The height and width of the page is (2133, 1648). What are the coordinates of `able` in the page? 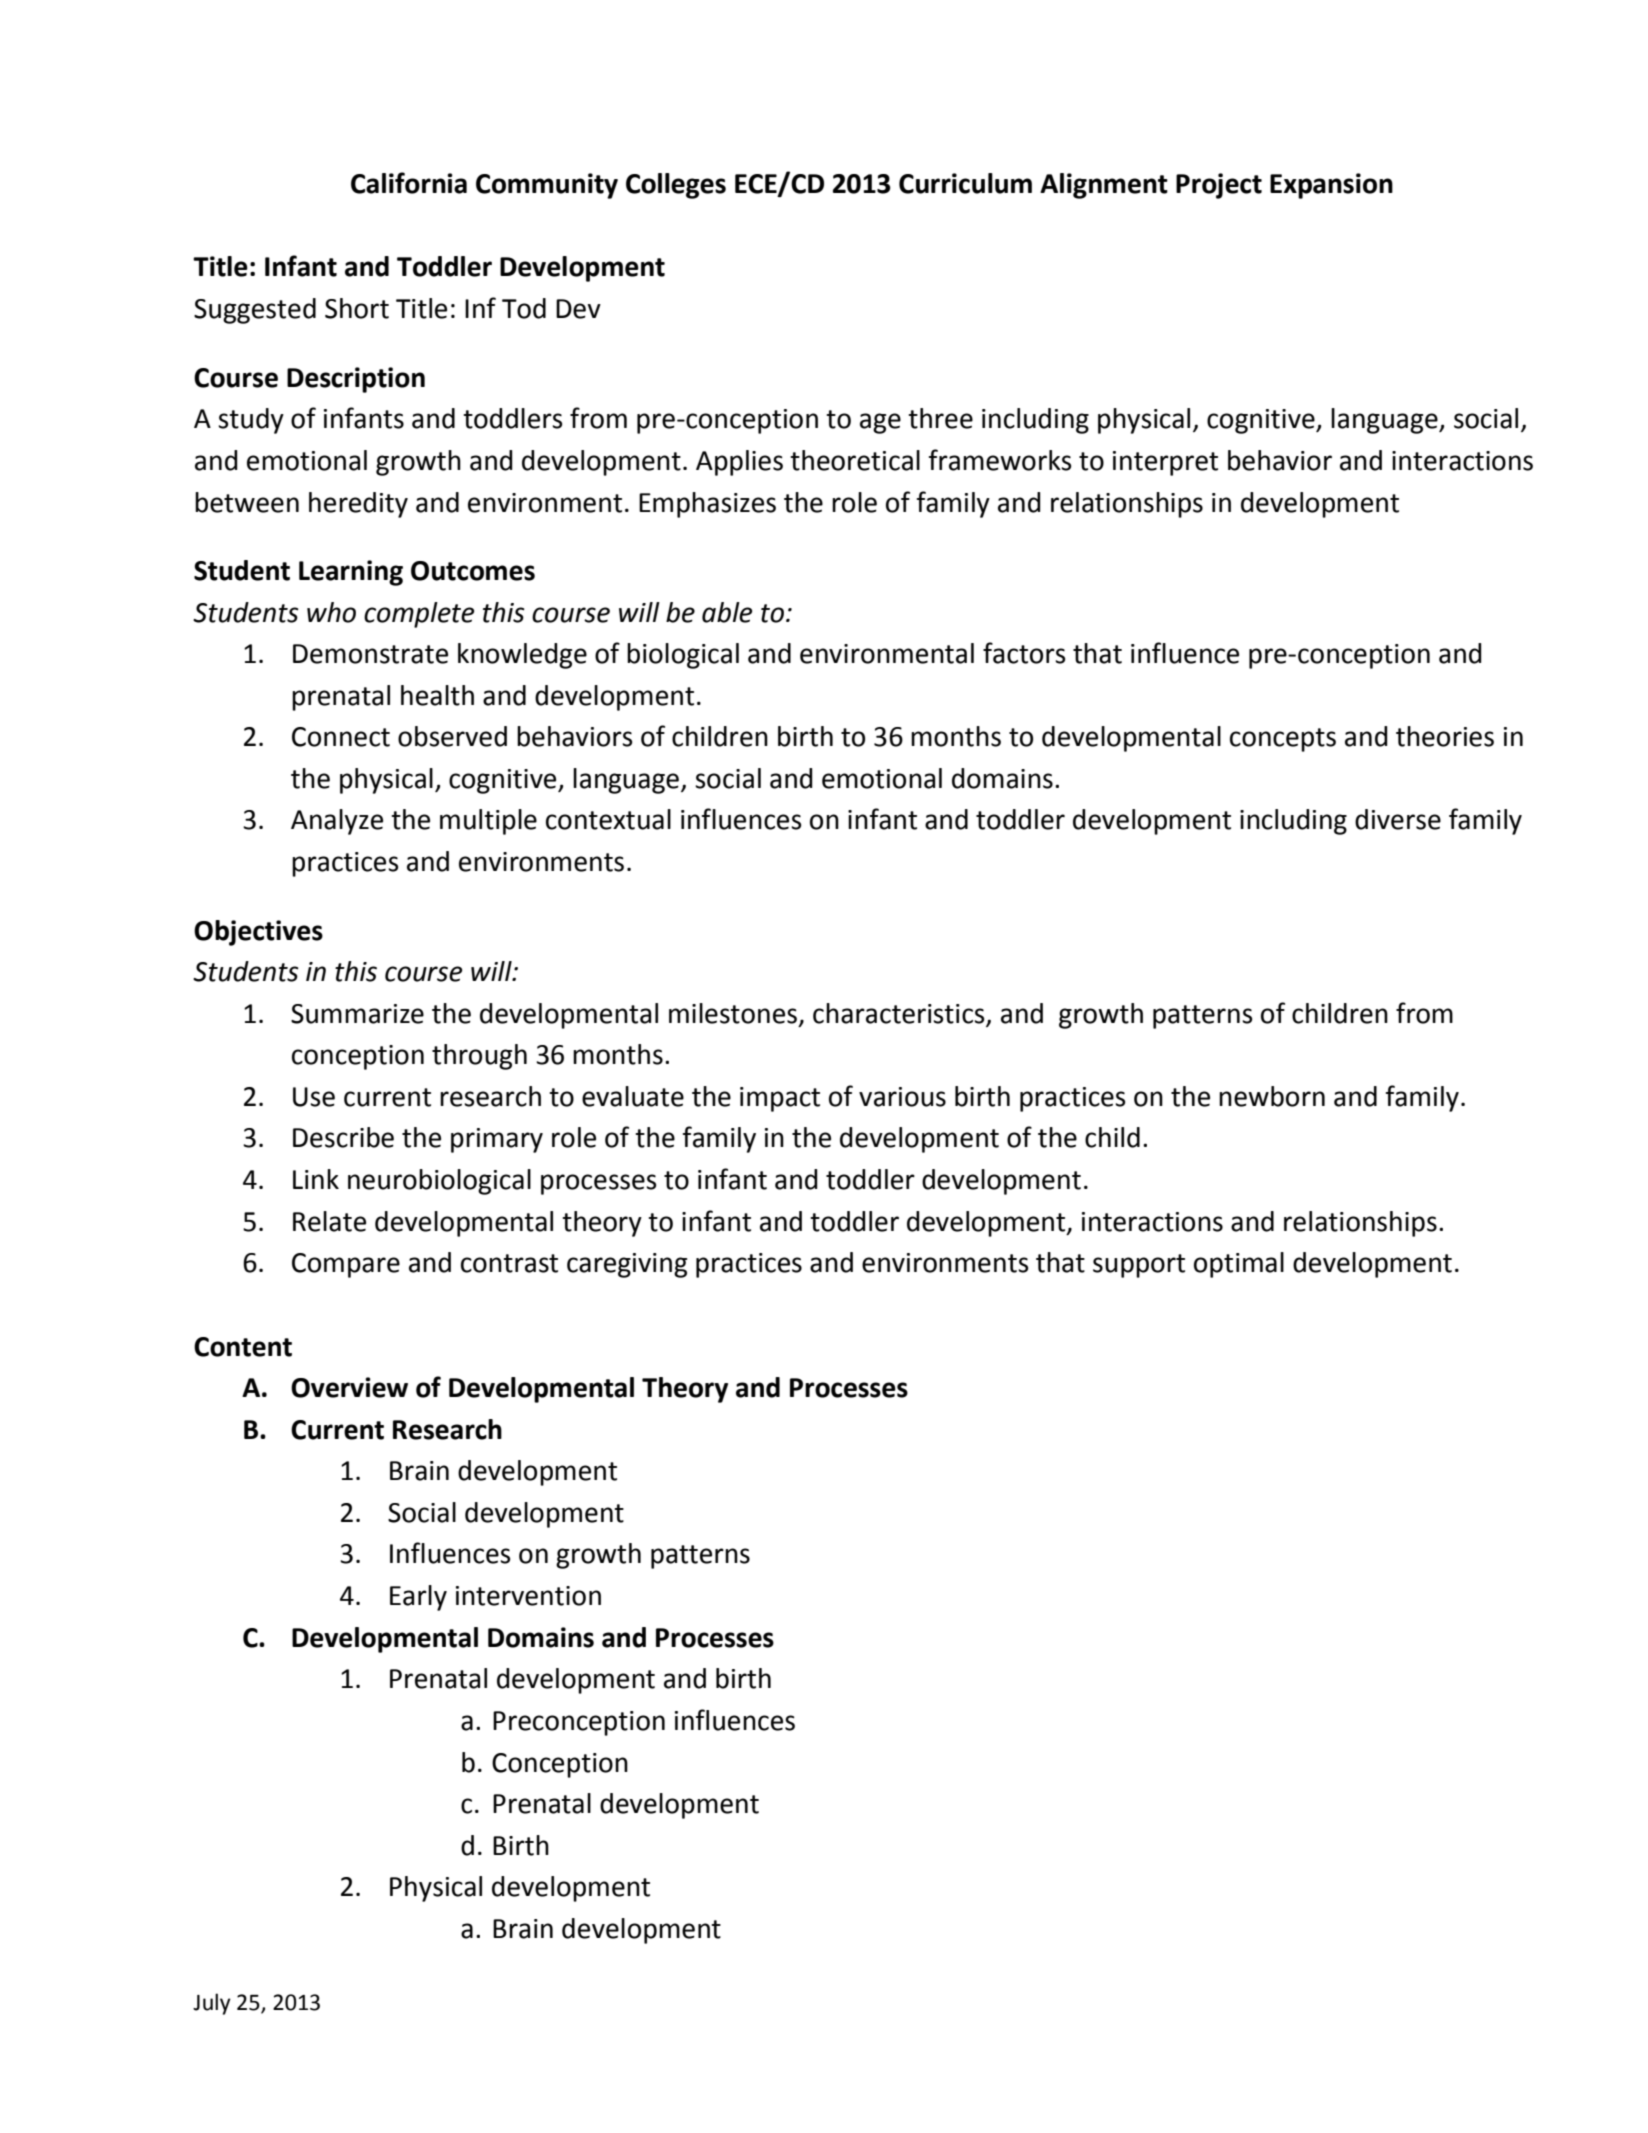 It's located at (727, 612).
